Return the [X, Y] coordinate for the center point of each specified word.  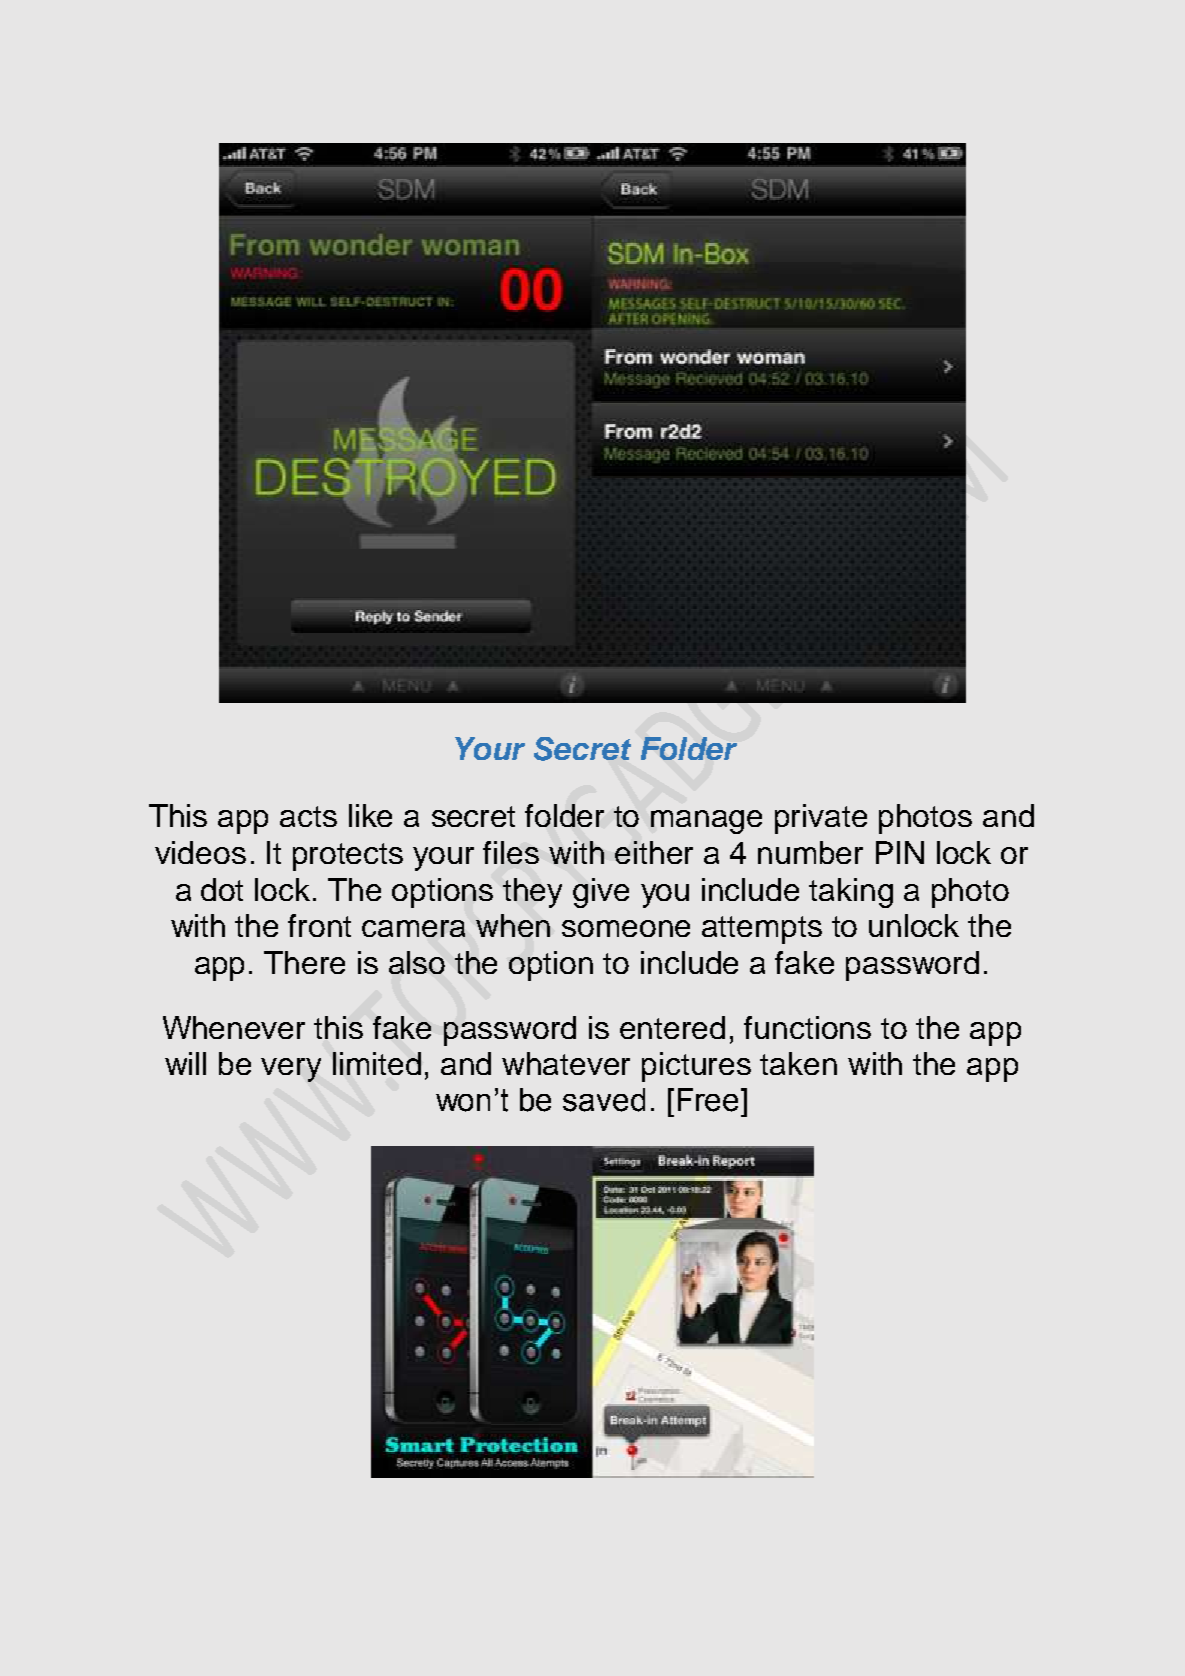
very [291, 1070]
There [304, 962]
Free [708, 1100]
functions [807, 1027]
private [821, 819]
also [417, 962]
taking [851, 893]
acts [308, 816]
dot [222, 889]
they [532, 893]
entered [672, 1027]
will [185, 1063]
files [511, 852]
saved [604, 1100]
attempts [762, 930]
